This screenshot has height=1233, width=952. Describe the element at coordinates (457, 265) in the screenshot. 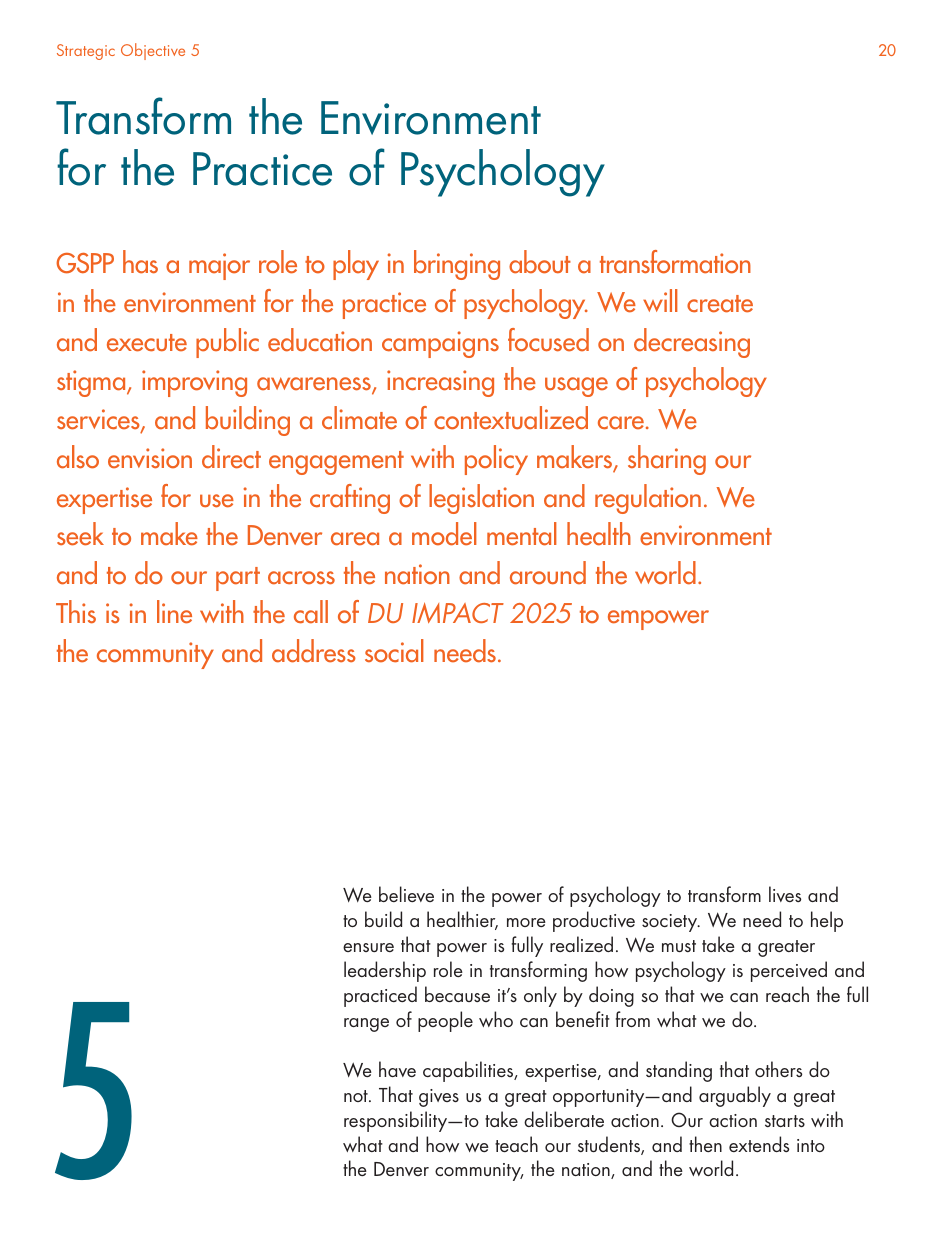

I see `bringing` at that location.
